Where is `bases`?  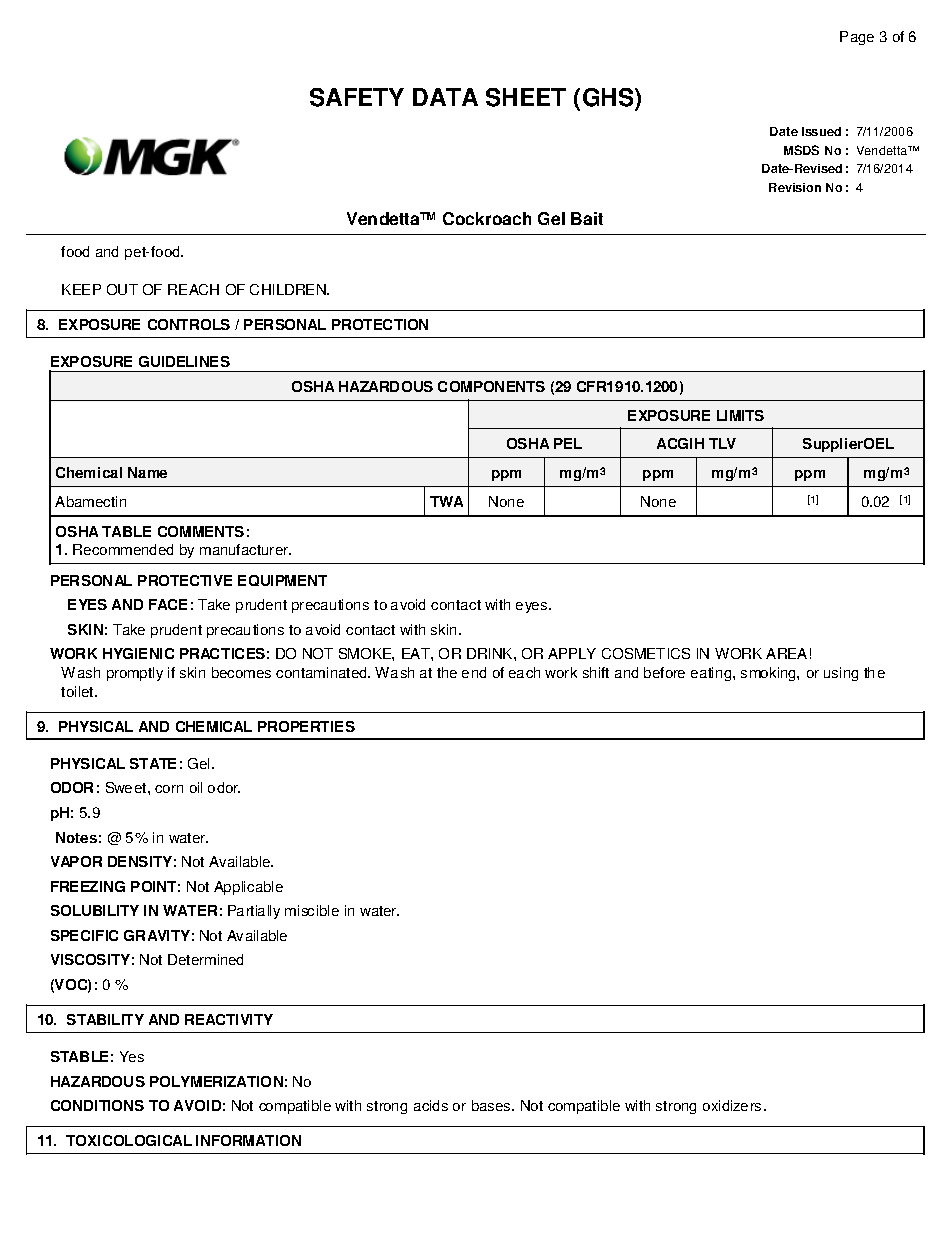
bases is located at coordinates (492, 1105).
